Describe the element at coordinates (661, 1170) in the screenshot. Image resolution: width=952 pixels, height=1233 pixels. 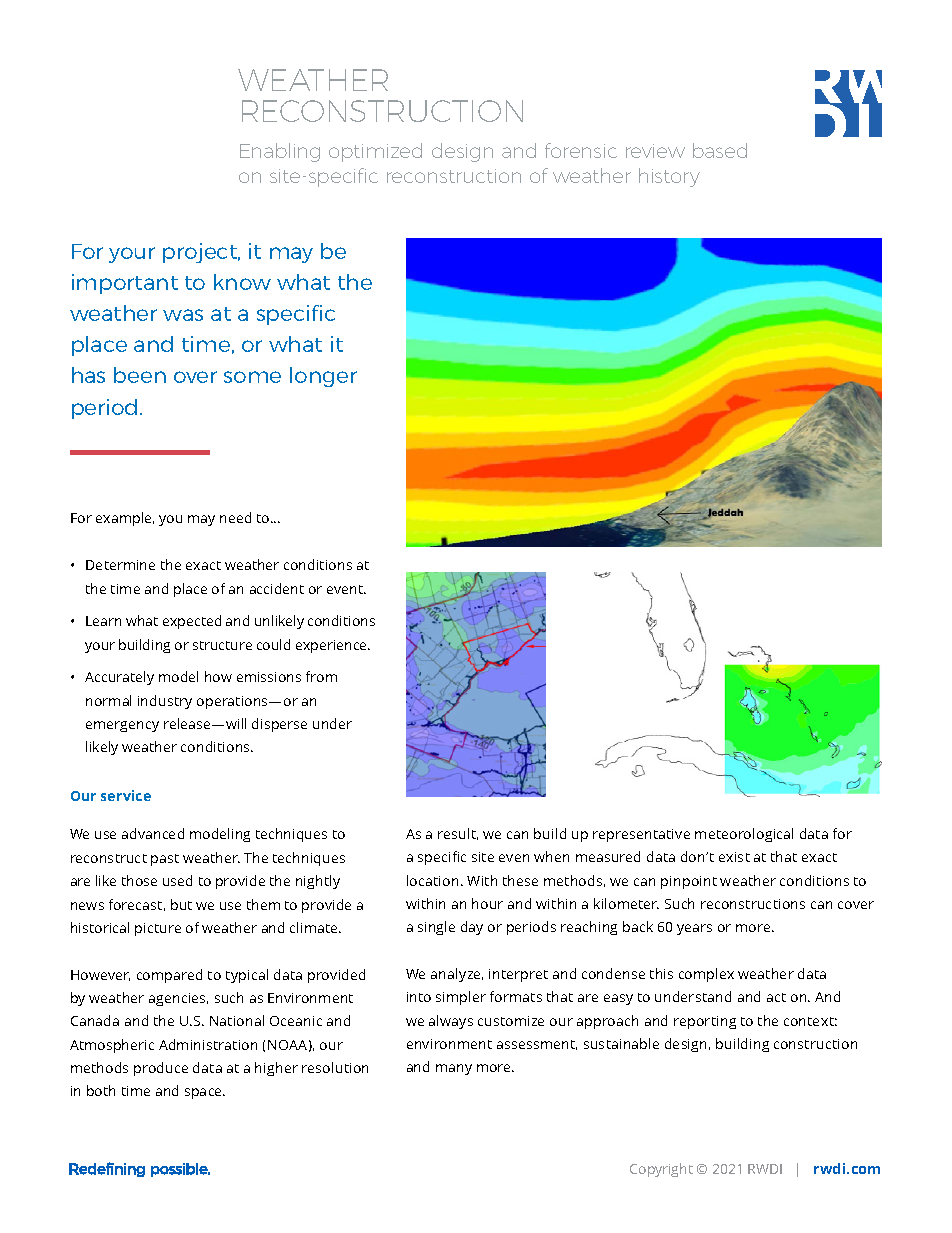
I see `Copyright` at that location.
